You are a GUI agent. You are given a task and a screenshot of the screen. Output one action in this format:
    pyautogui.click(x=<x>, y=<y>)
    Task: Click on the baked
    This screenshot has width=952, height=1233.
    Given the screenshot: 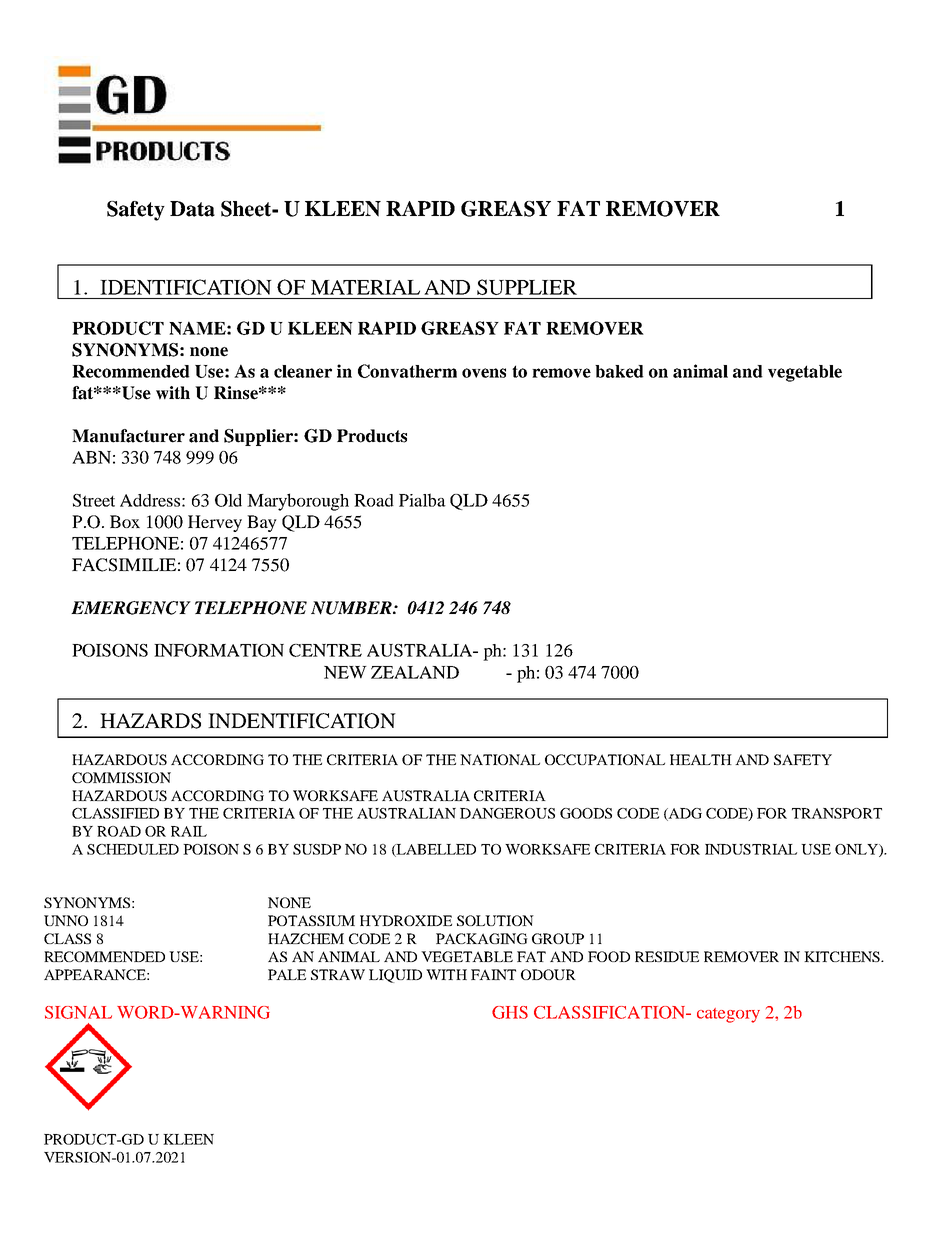 What is the action you would take?
    pyautogui.click(x=619, y=371)
